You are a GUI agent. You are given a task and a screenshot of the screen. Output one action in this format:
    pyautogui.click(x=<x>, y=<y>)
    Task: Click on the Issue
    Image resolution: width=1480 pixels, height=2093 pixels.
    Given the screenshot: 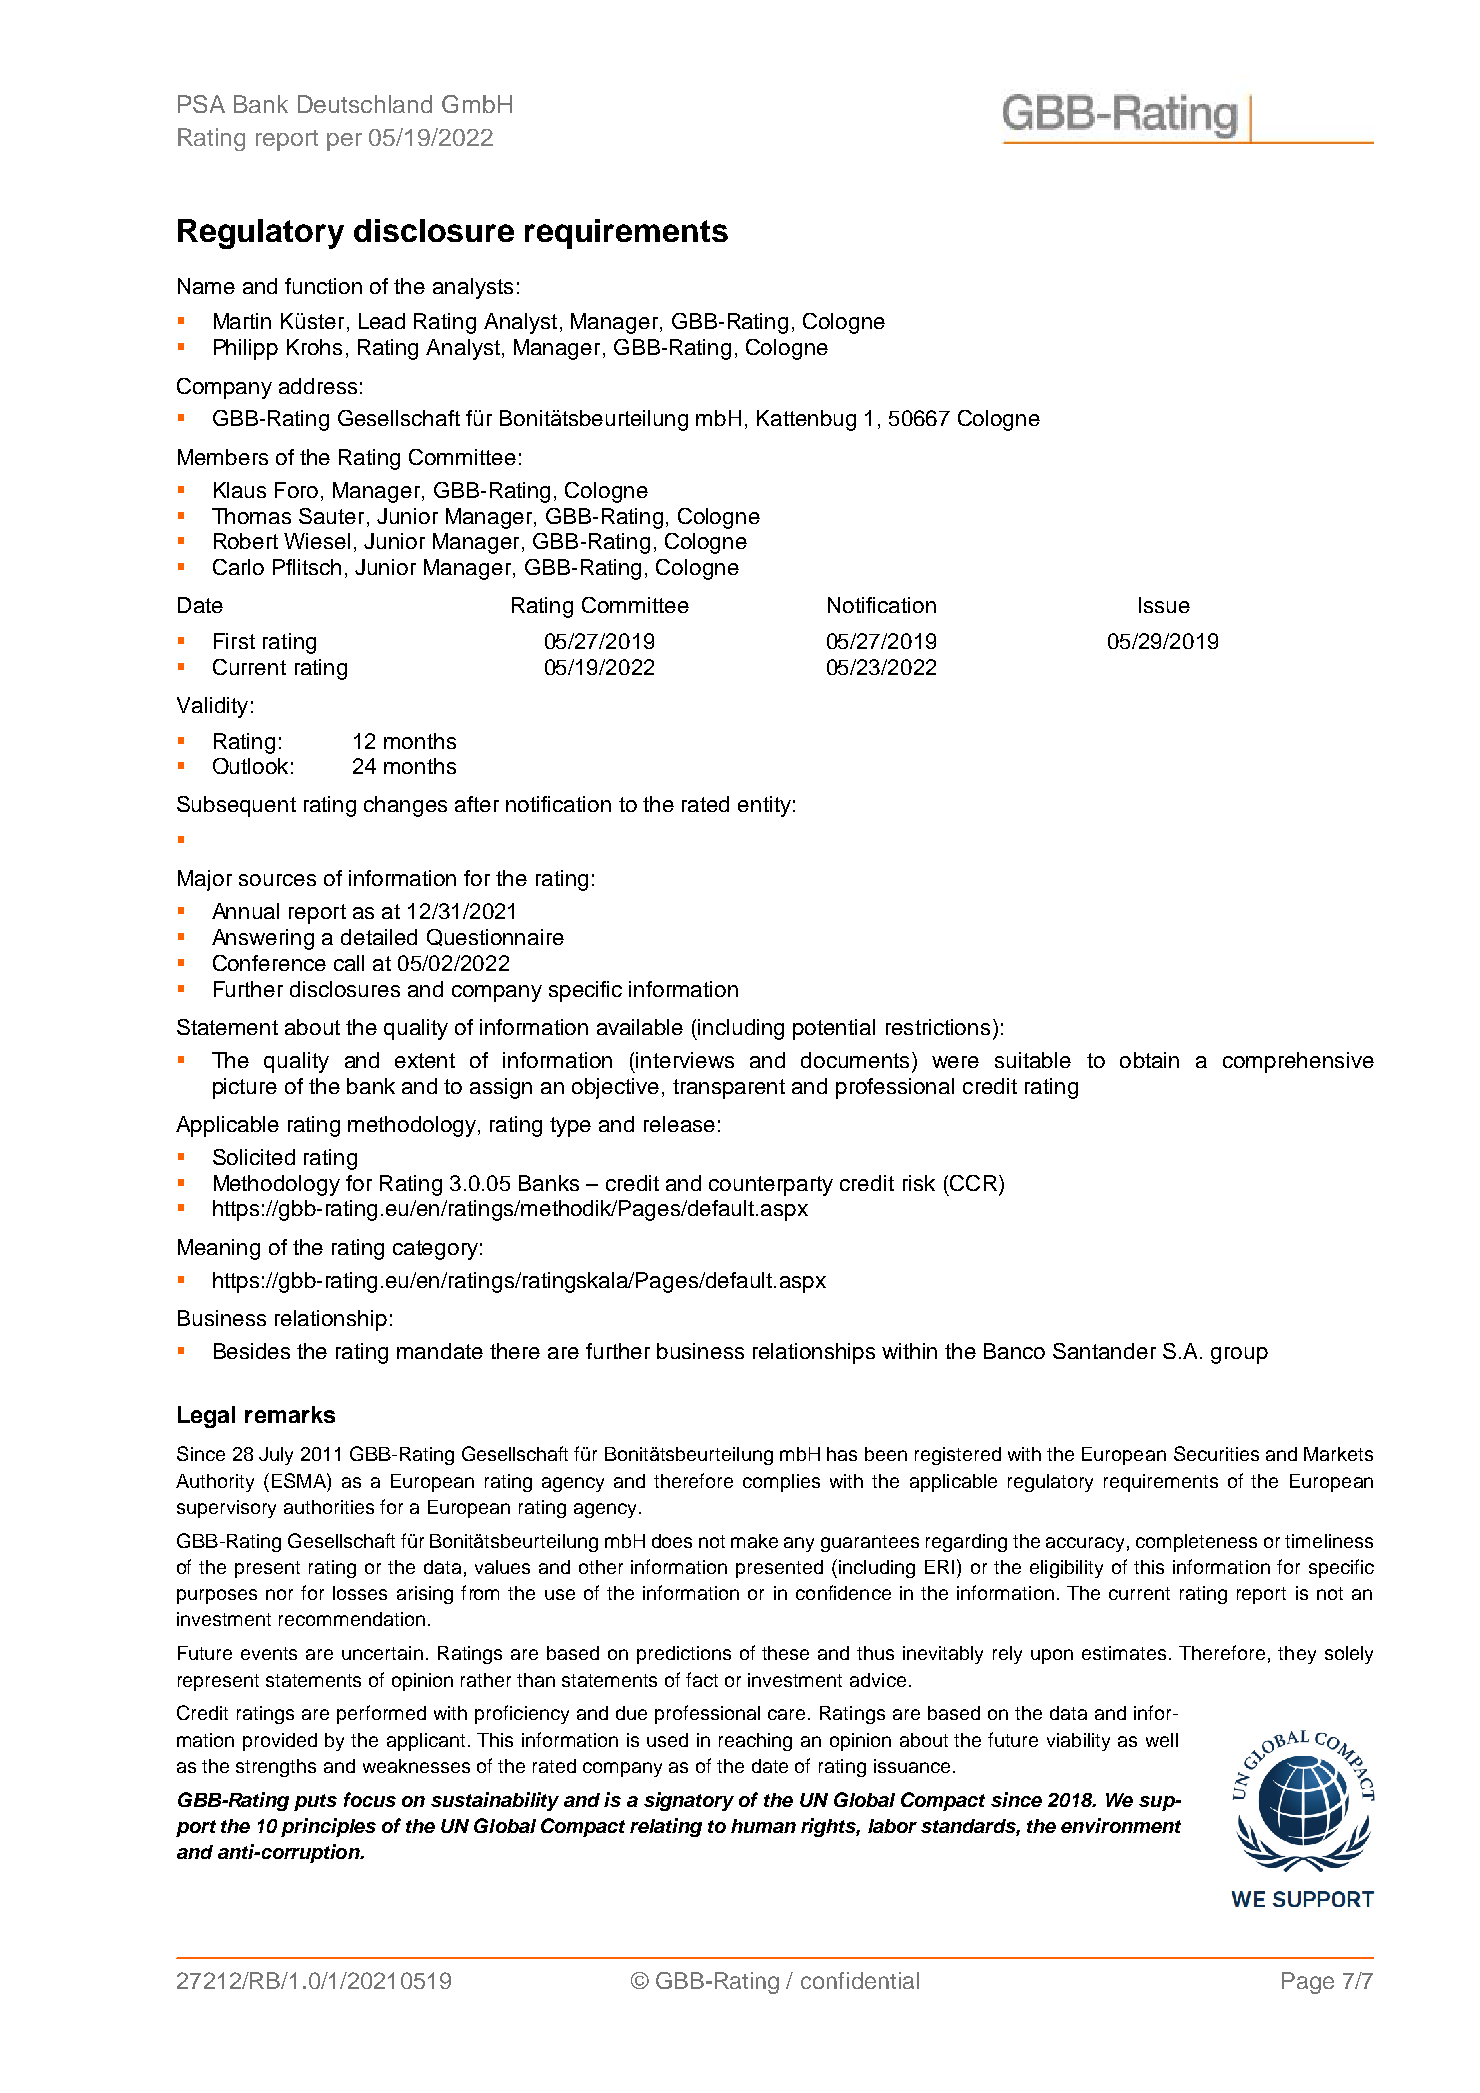 What is the action you would take?
    pyautogui.click(x=1164, y=605)
